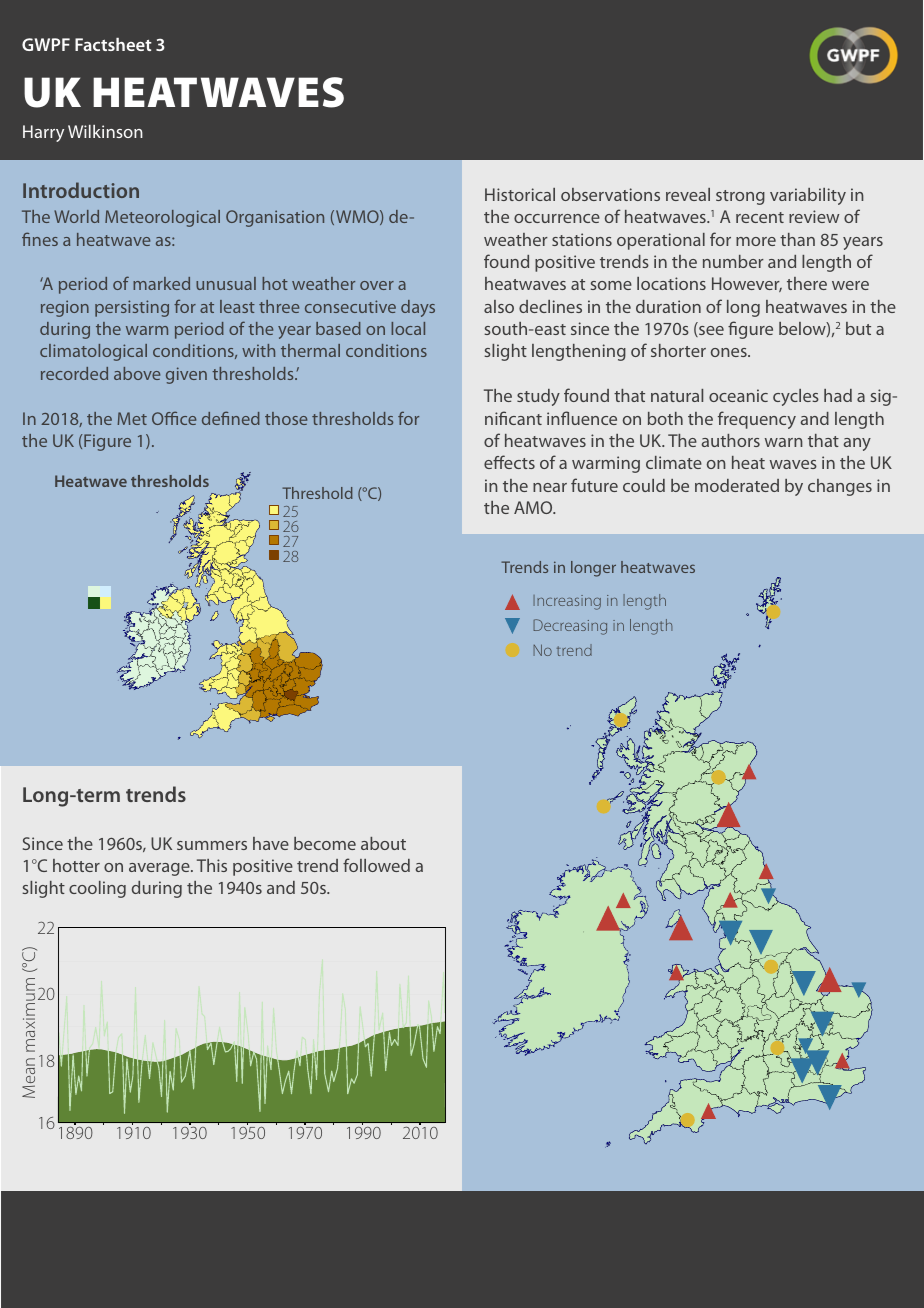 The image size is (924, 1308). I want to click on effects, so click(509, 462).
